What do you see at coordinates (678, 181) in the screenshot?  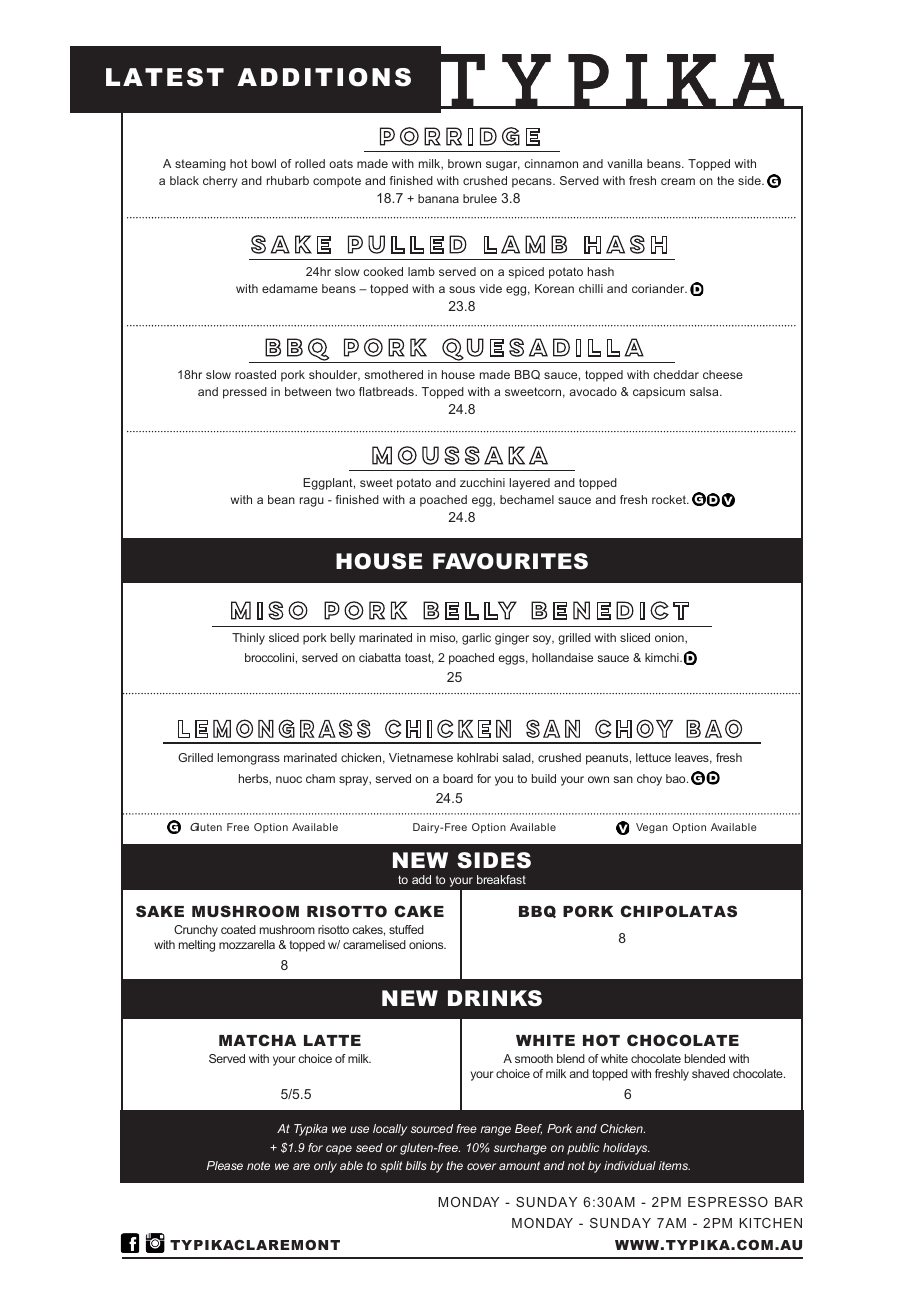 I see `cream` at bounding box center [678, 181].
